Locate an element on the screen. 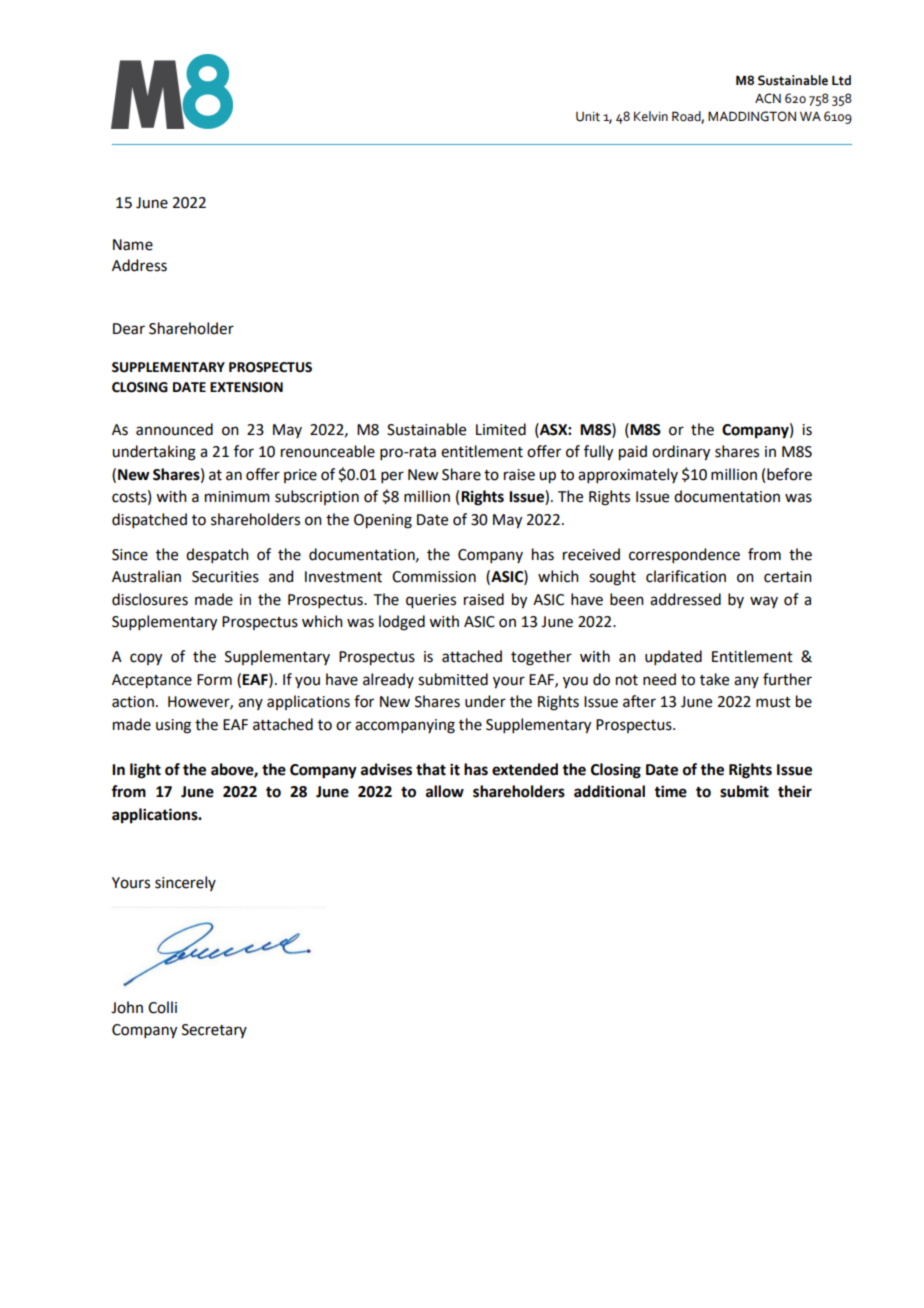 This screenshot has height=1308, width=924. Secretary is located at coordinates (214, 1031).
